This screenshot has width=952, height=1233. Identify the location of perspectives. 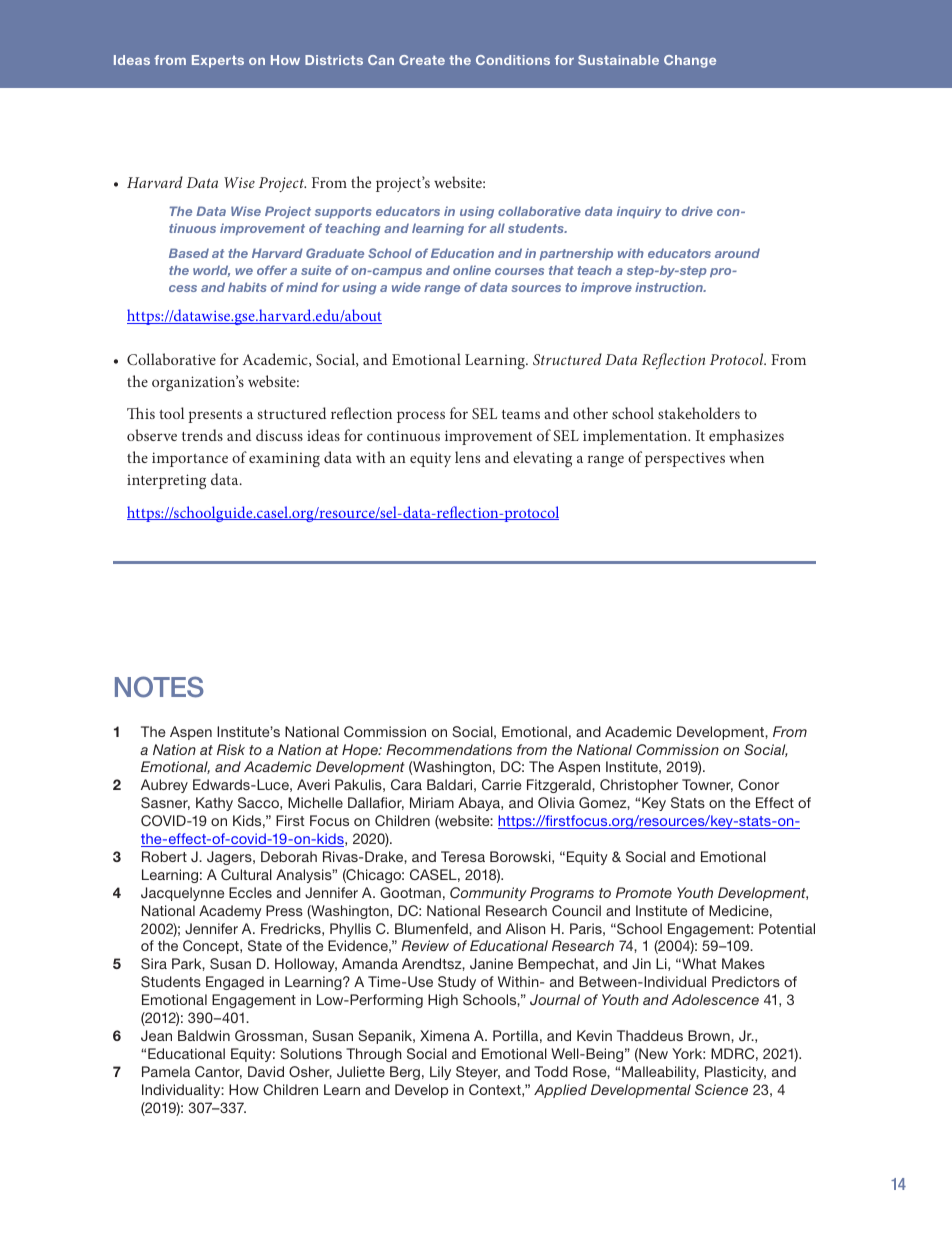
(685, 459).
